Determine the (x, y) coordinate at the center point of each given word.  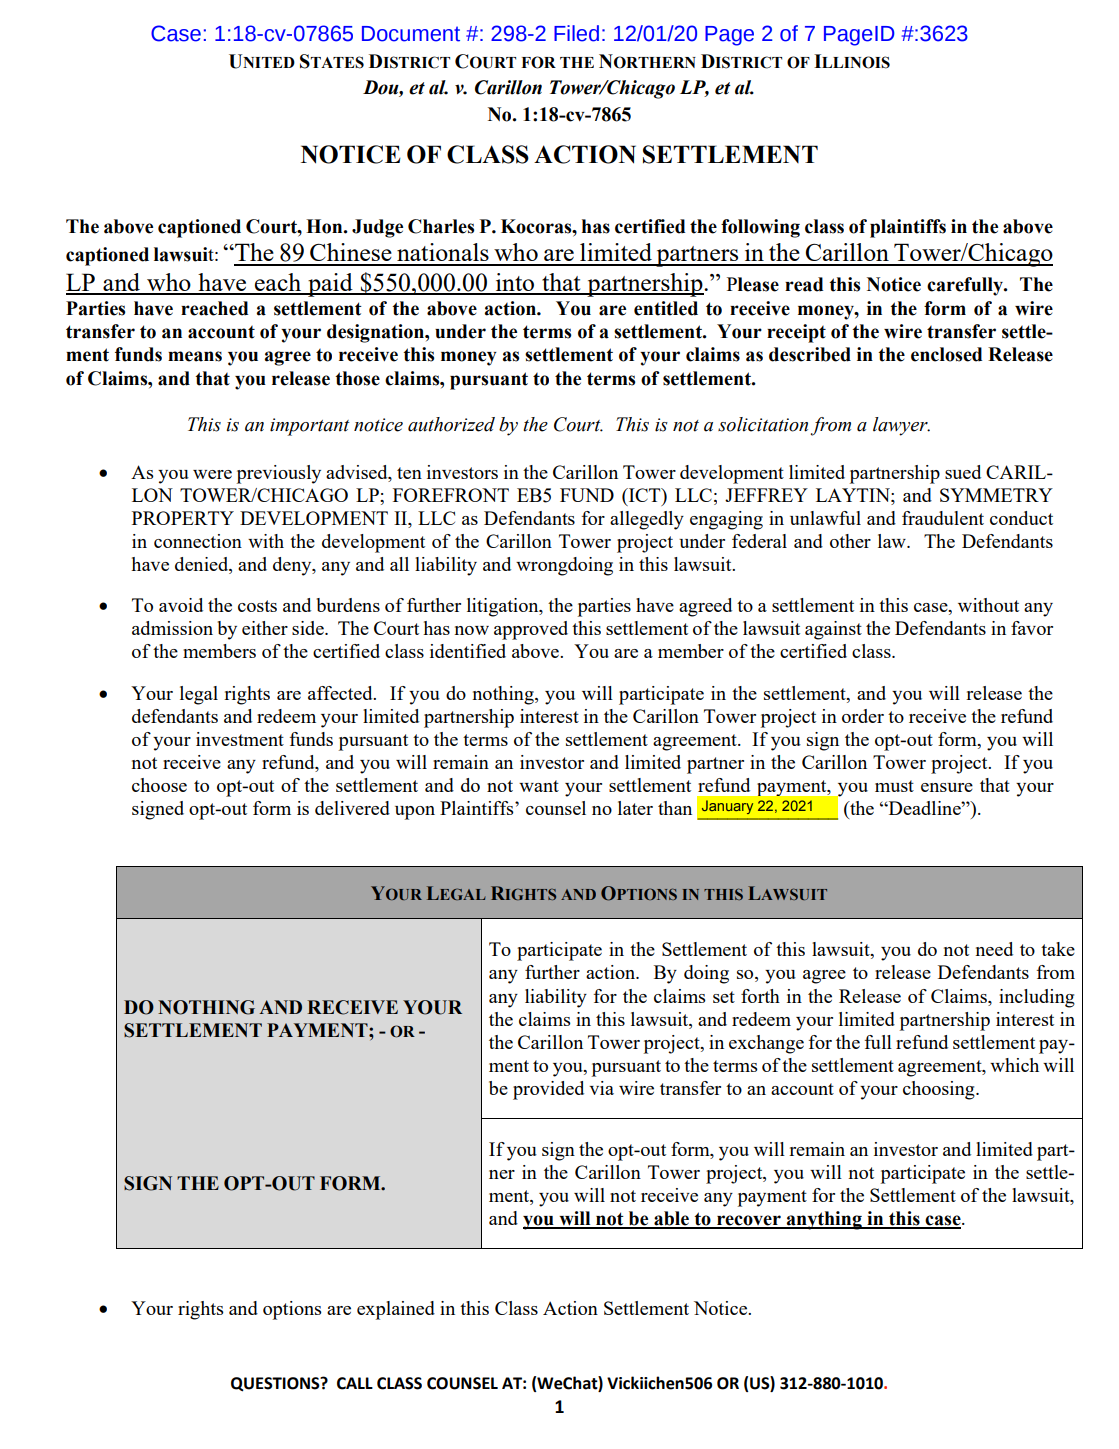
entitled (666, 308)
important (310, 427)
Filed (576, 33)
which (1014, 1065)
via (601, 1088)
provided (548, 1090)
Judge (377, 228)
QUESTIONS (276, 1384)
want (539, 786)
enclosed (946, 354)
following (760, 228)
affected (341, 693)
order (863, 716)
